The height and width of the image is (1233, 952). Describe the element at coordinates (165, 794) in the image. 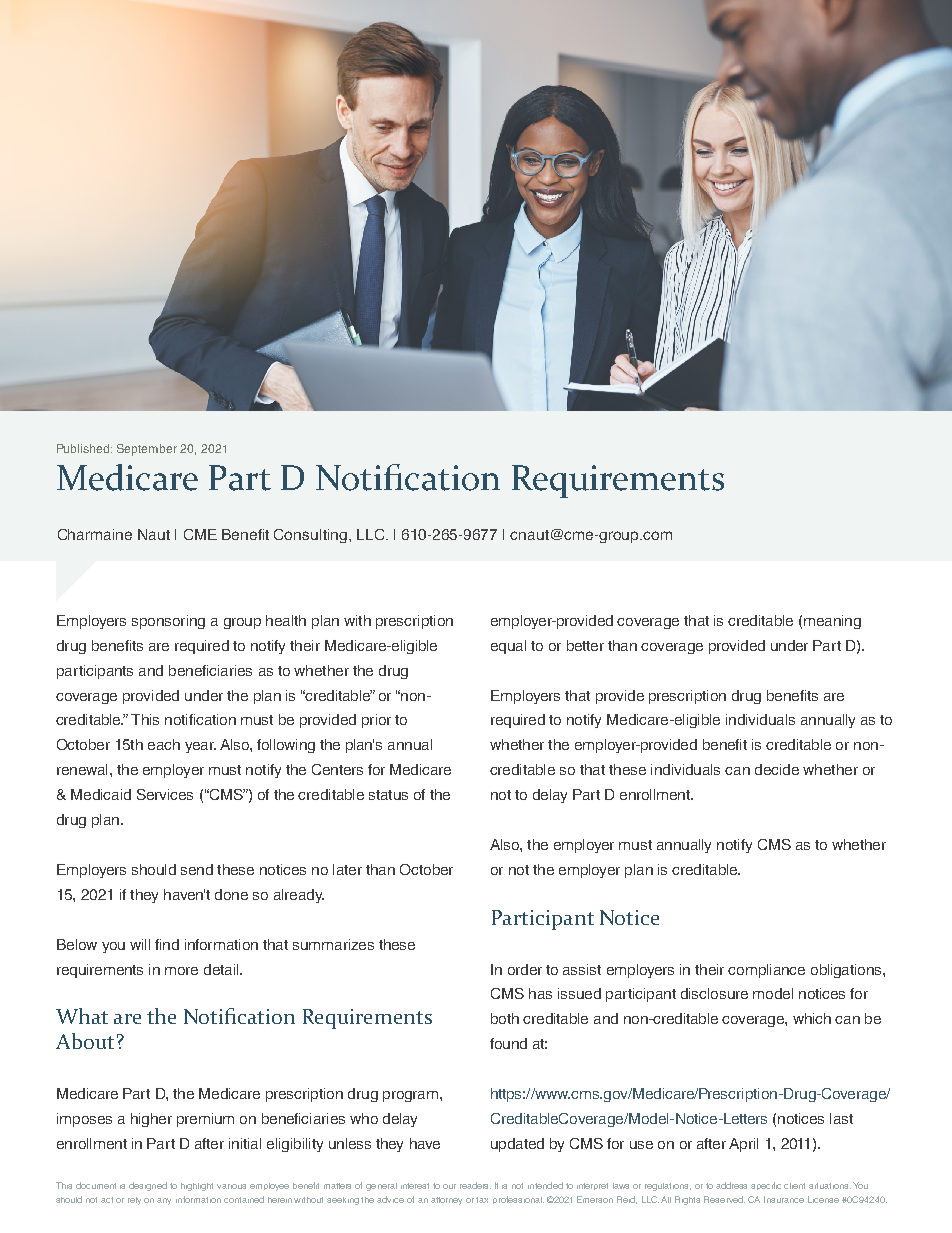

I see `Services` at that location.
